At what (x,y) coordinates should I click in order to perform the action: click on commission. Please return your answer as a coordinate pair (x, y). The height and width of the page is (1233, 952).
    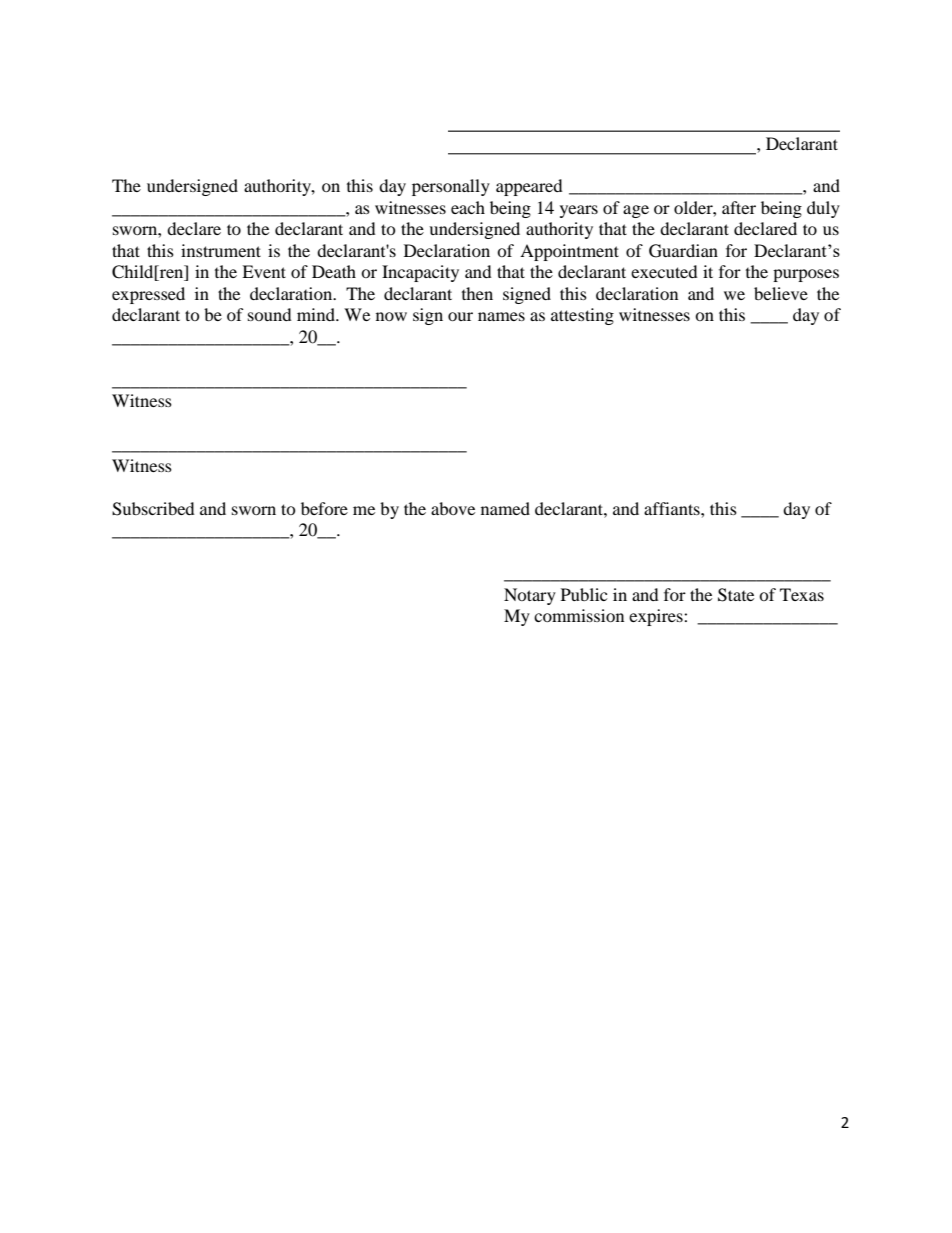
    Looking at the image, I should click on (579, 615).
